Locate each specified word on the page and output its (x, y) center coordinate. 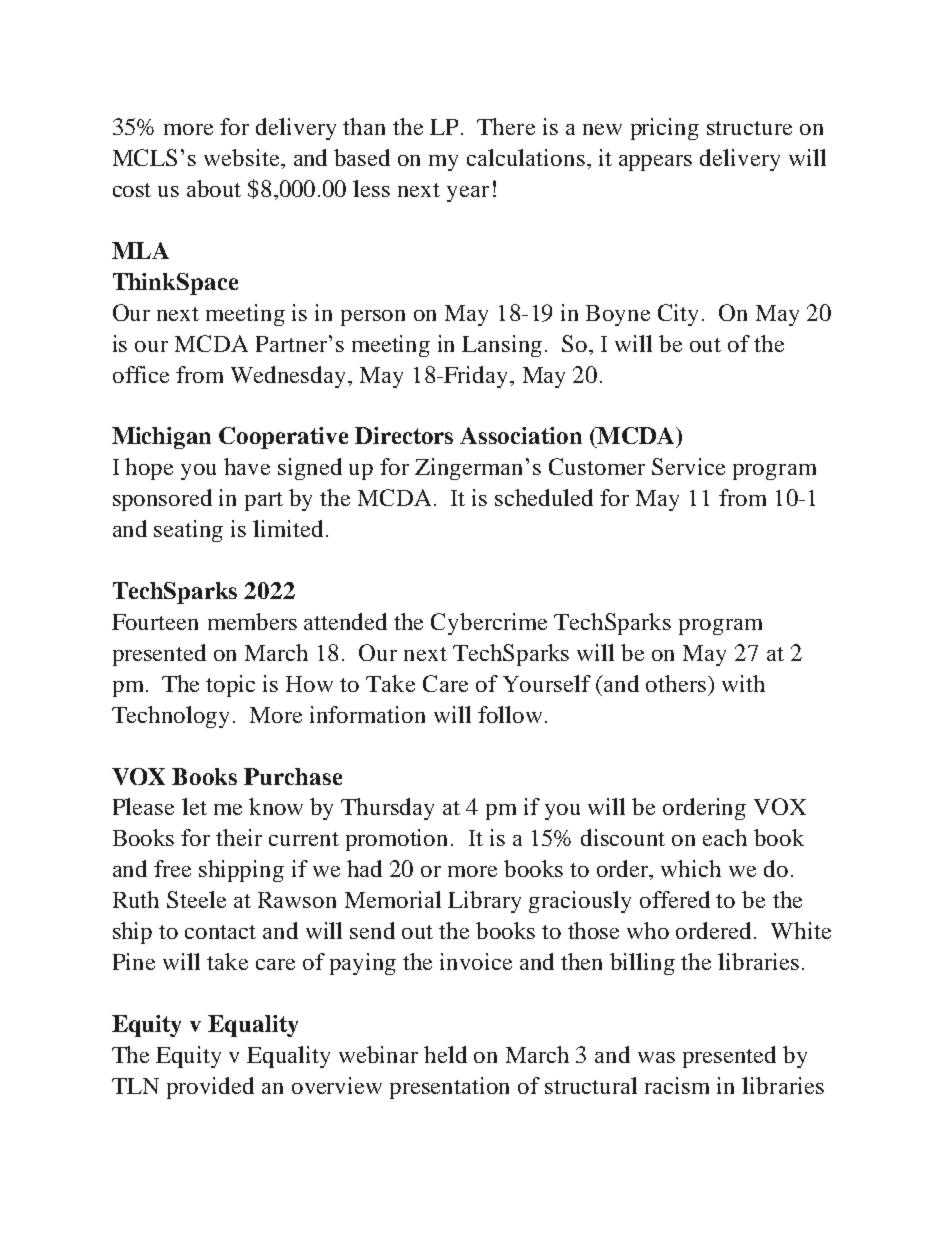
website (243, 157)
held (445, 1054)
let (194, 806)
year (468, 194)
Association (521, 435)
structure (749, 128)
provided (210, 1088)
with (743, 683)
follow (510, 714)
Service (688, 466)
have (247, 466)
